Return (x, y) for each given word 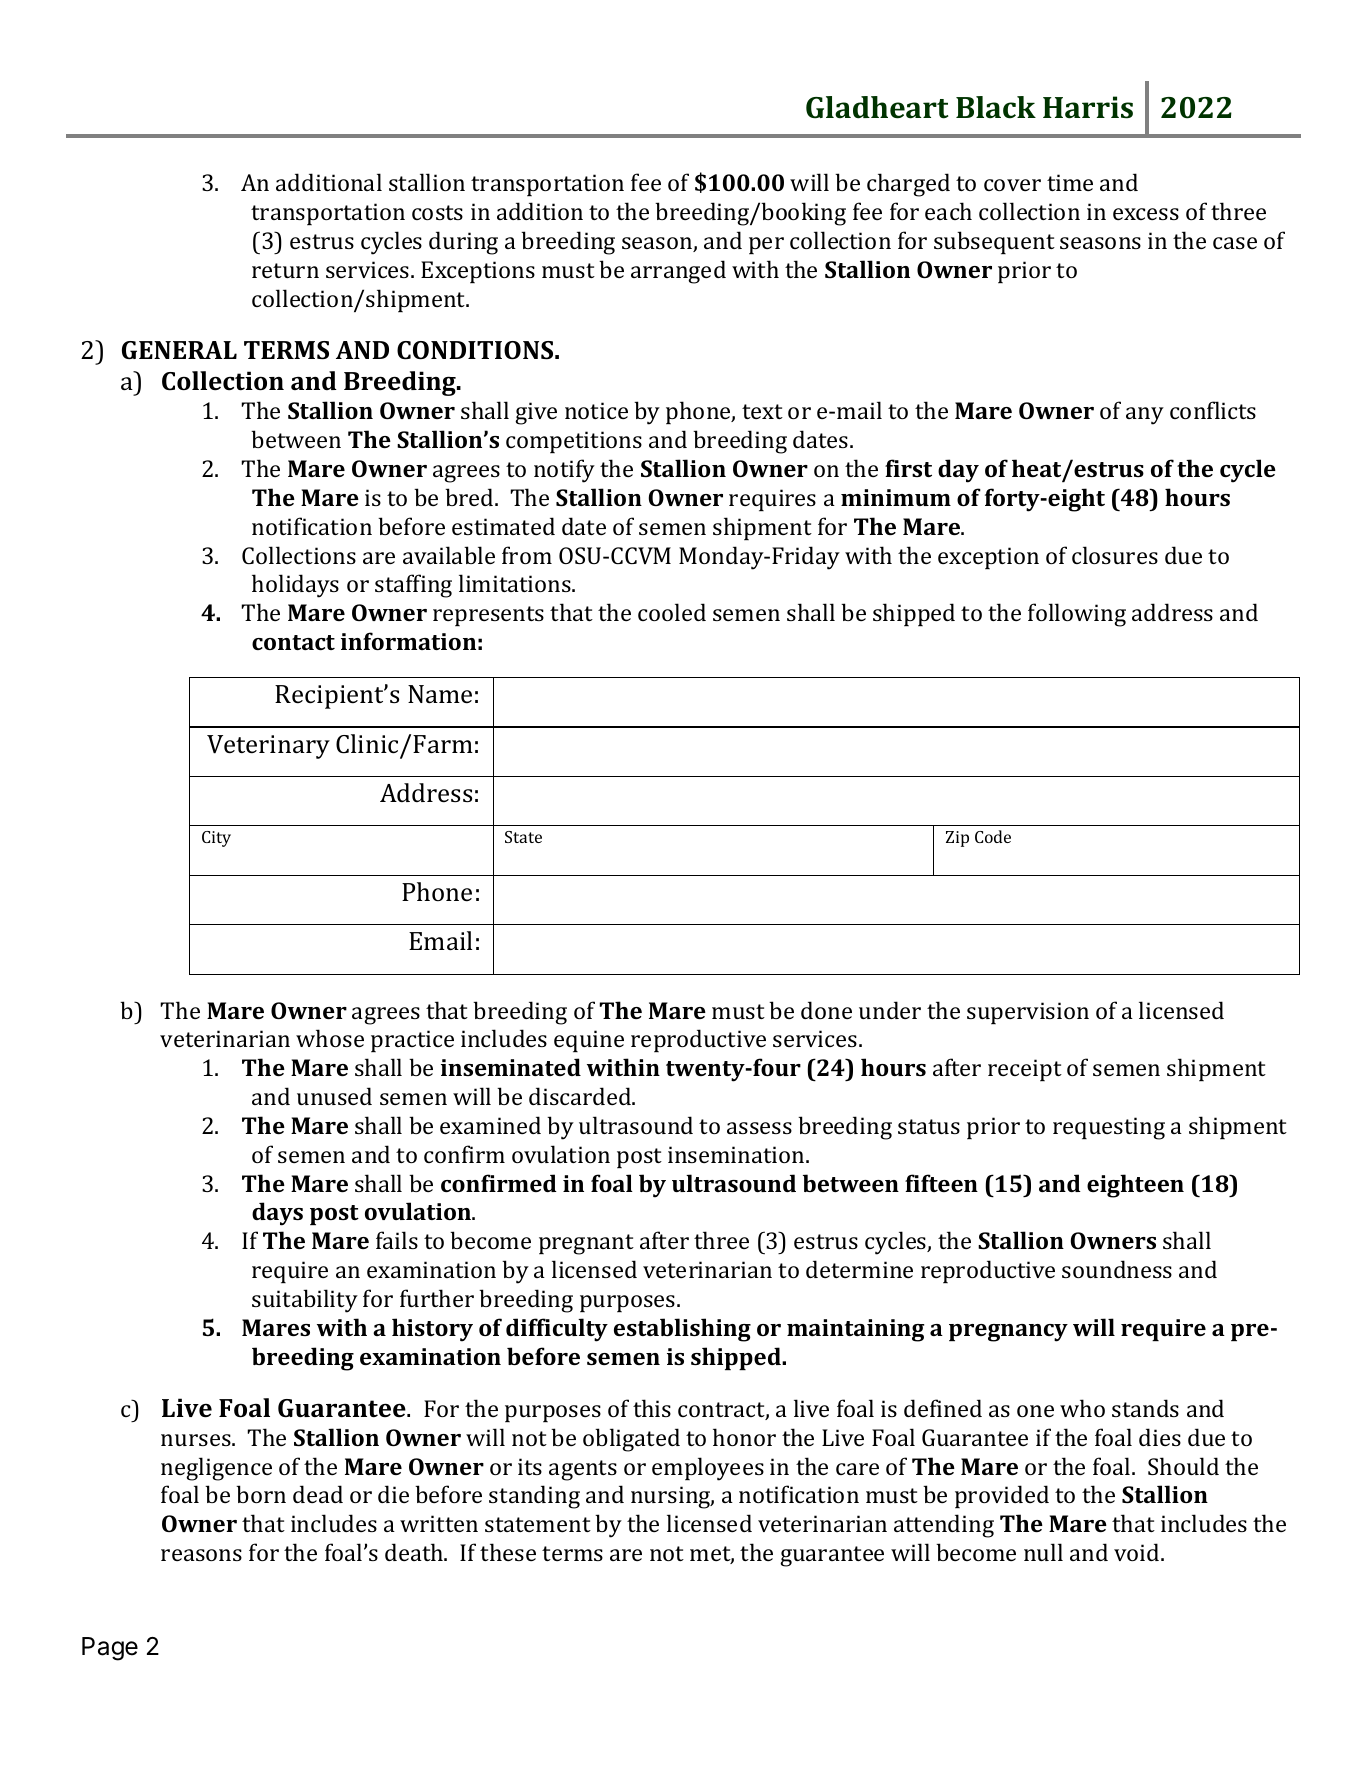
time (1070, 182)
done (826, 1010)
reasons (201, 1555)
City (216, 839)
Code (993, 836)
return (285, 270)
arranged (678, 272)
